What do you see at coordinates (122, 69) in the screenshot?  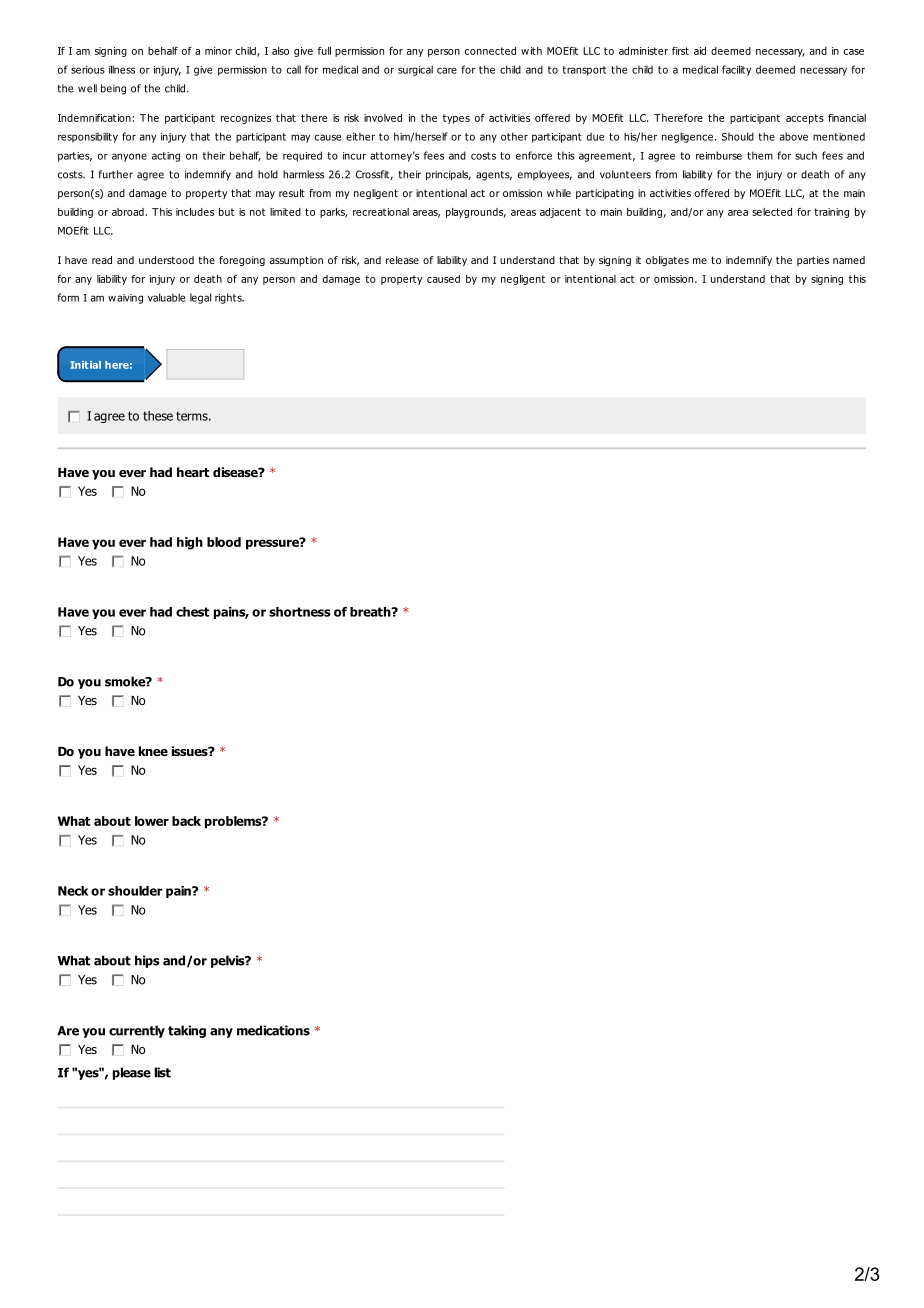 I see `illness` at bounding box center [122, 69].
